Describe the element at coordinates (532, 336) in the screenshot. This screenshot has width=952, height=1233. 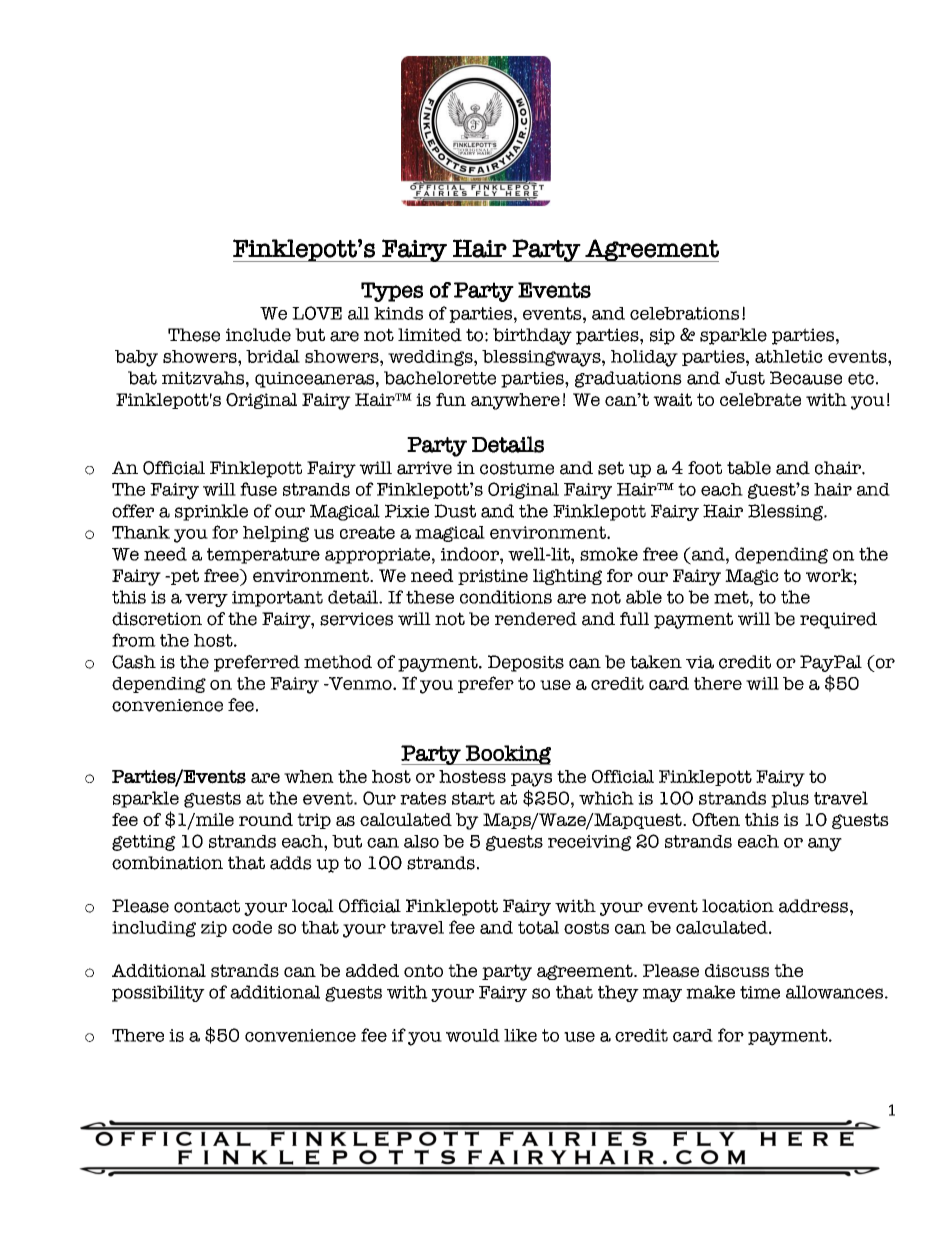
I see `birthday` at that location.
